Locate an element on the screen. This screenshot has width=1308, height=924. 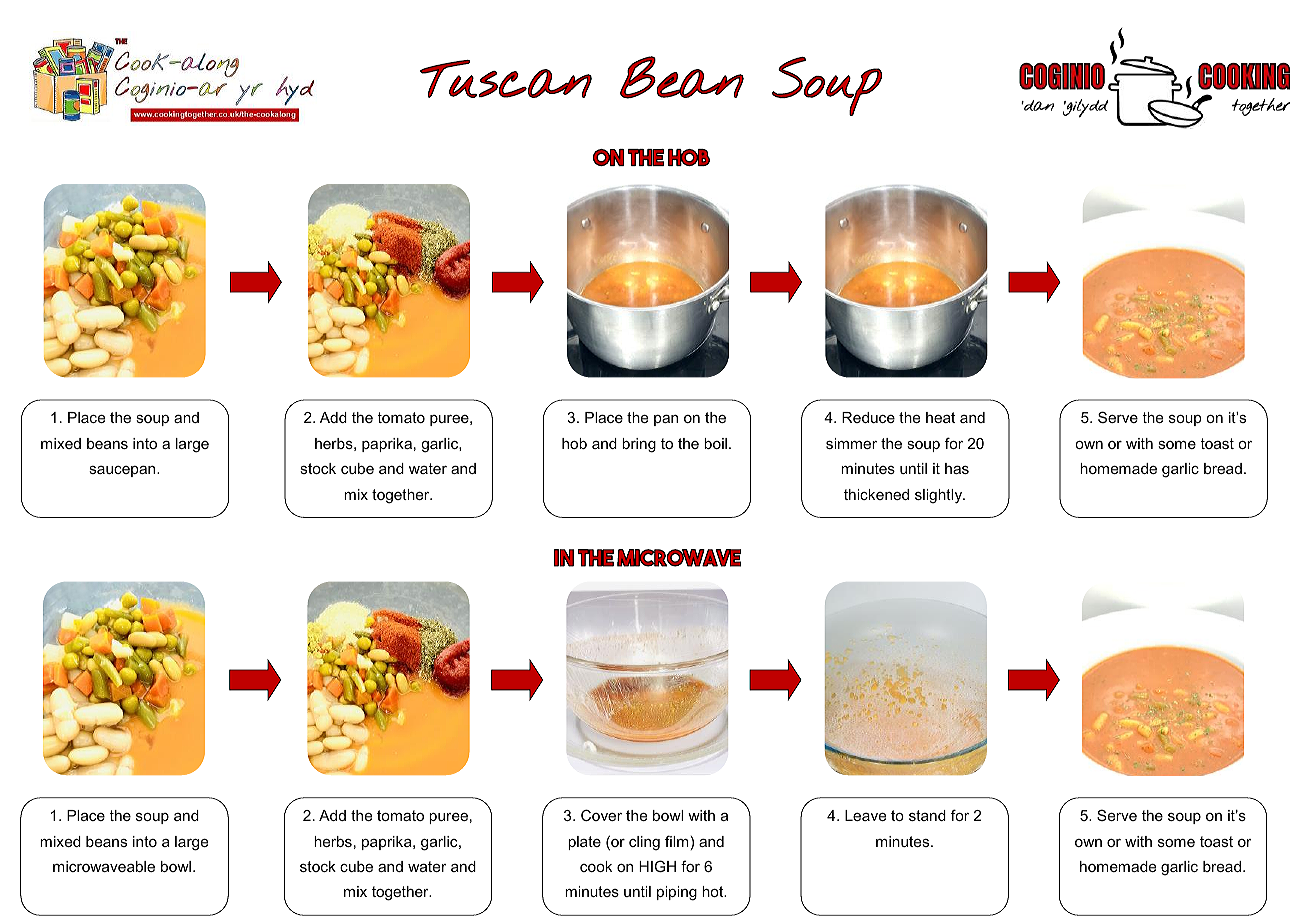
microwaveable is located at coordinates (104, 866).
